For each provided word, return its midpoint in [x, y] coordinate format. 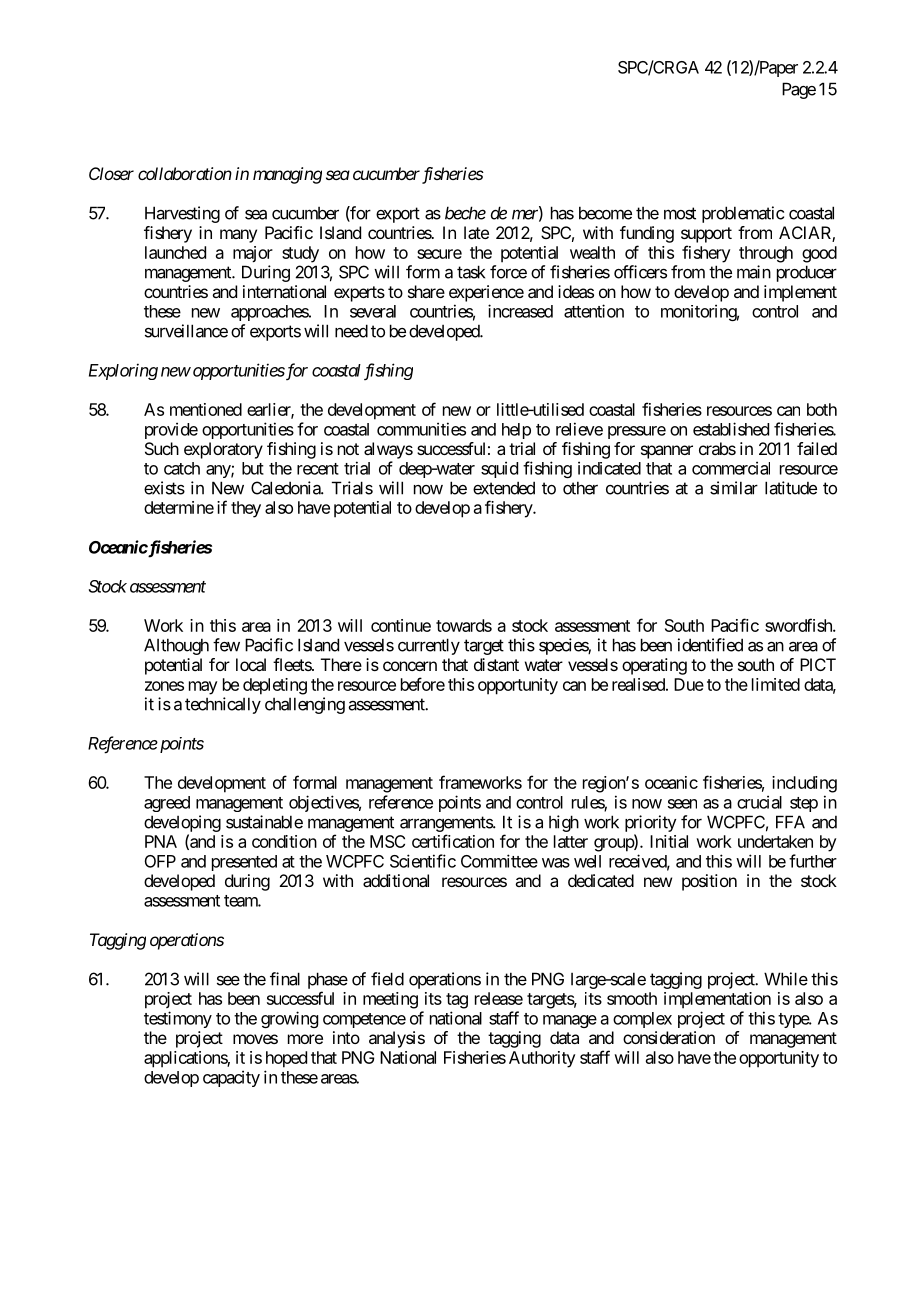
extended [504, 488]
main [754, 272]
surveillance [186, 331]
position [709, 882]
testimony [178, 1019]
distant [496, 664]
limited [776, 684]
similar [734, 488]
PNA [161, 841]
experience [486, 293]
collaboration [185, 173]
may [203, 688]
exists [164, 488]
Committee [499, 861]
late [476, 232]
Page [799, 90]
